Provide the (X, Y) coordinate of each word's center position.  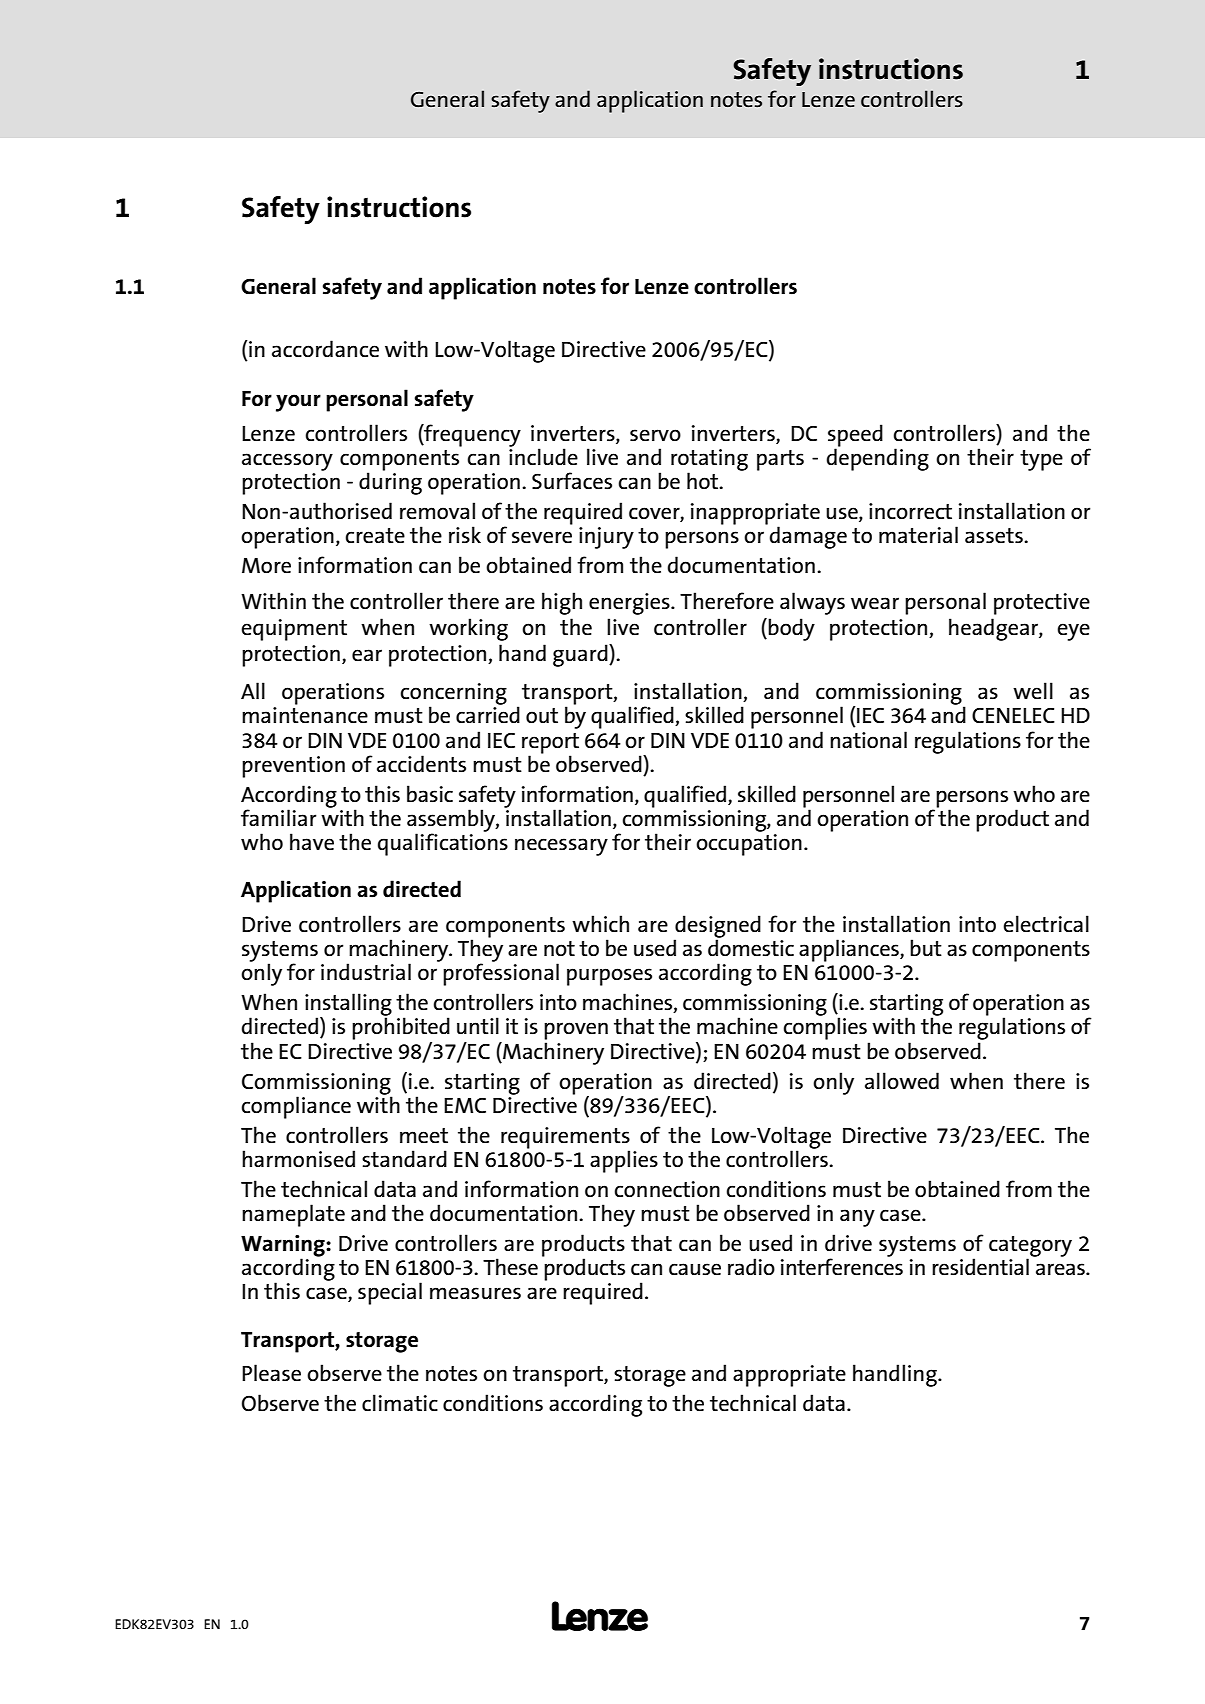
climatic (400, 1402)
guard (581, 655)
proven (576, 1031)
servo (655, 435)
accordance (325, 349)
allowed (902, 1081)
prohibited (401, 1028)
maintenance (305, 715)
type (1041, 460)
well (1033, 690)
